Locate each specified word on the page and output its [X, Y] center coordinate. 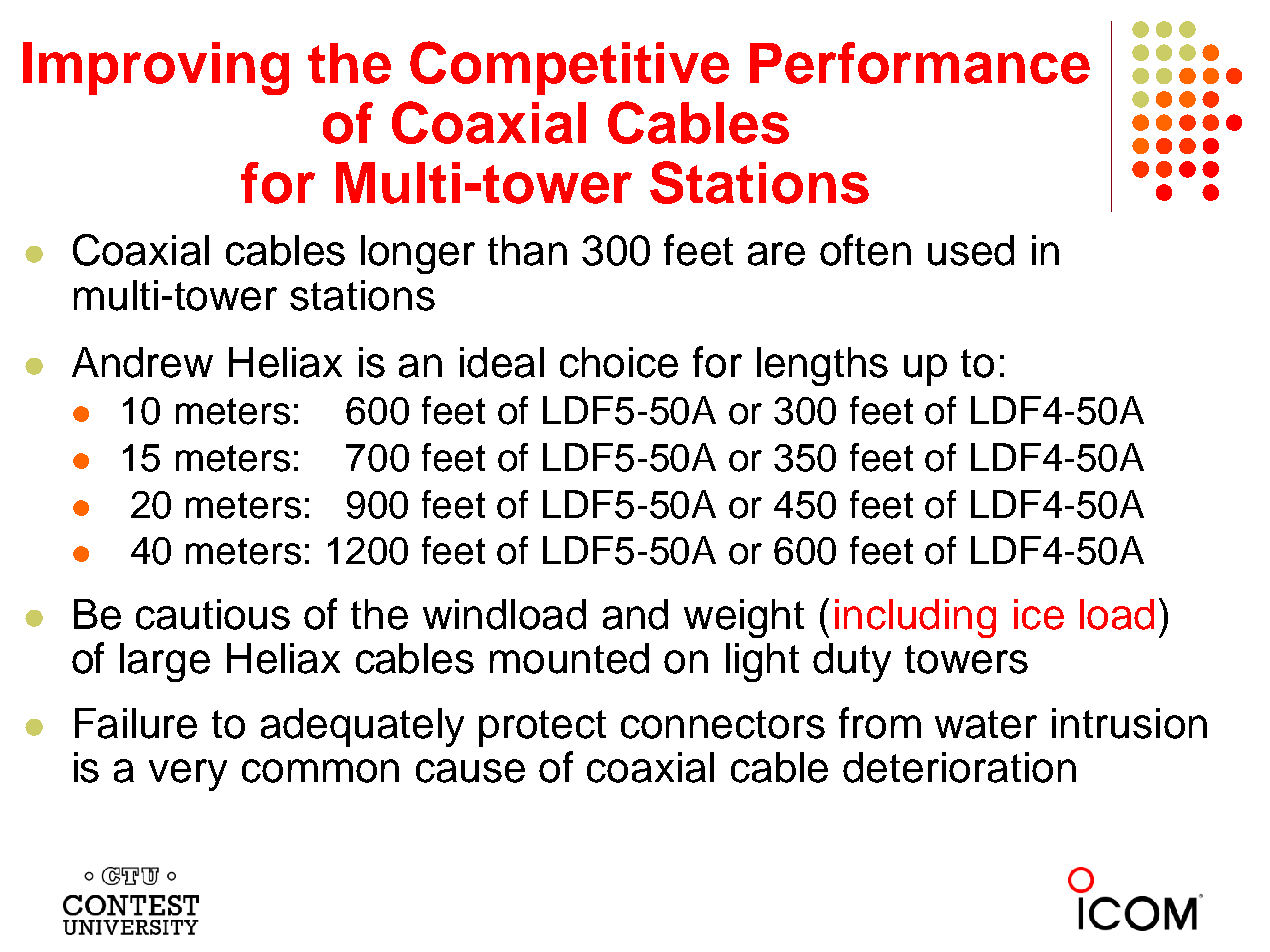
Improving [156, 68]
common [320, 771]
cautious [213, 614]
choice [619, 362]
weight [744, 618]
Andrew [142, 362]
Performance [920, 63]
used [971, 250]
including [915, 618]
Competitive [569, 68]
